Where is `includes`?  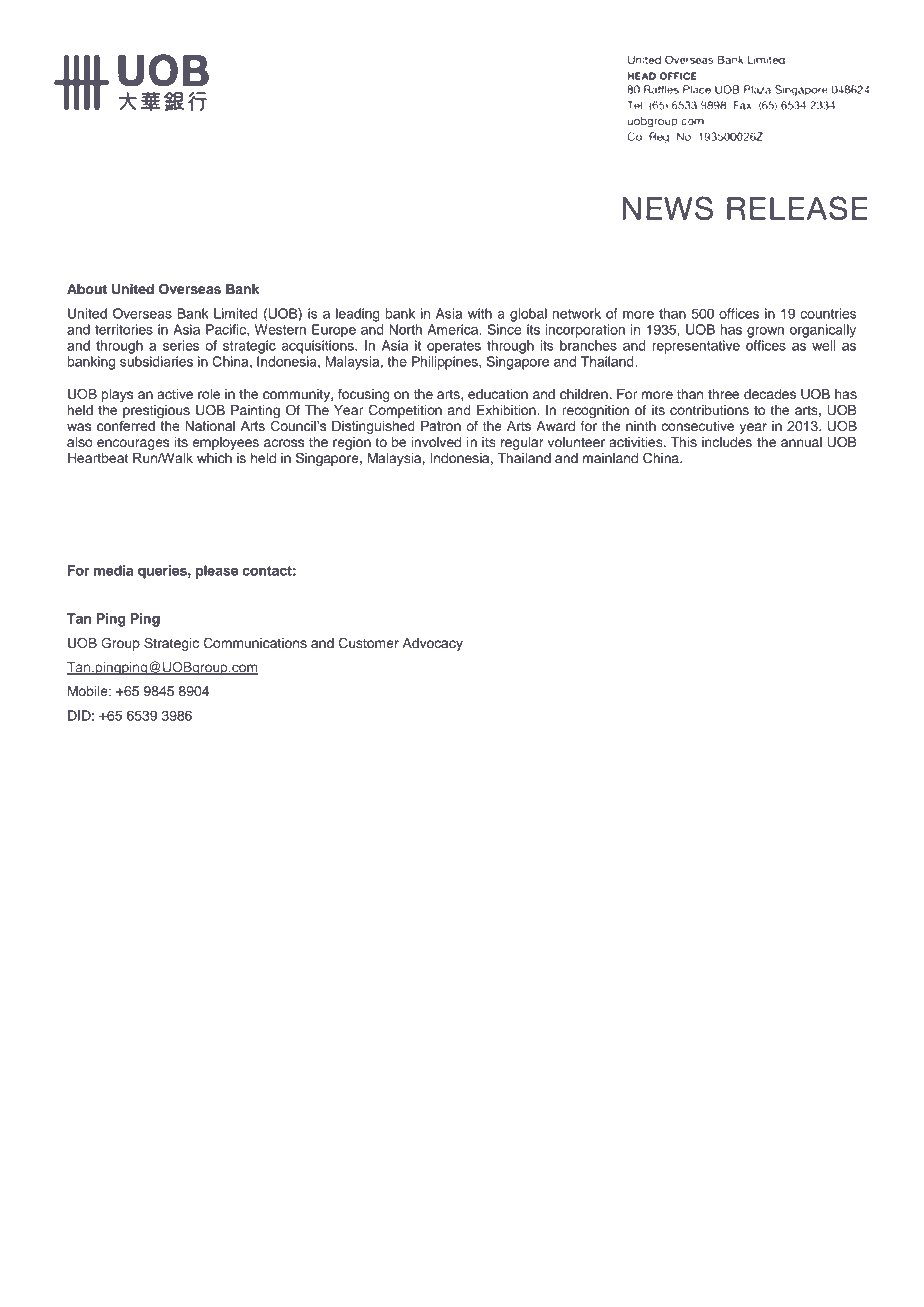
includes is located at coordinates (727, 442).
